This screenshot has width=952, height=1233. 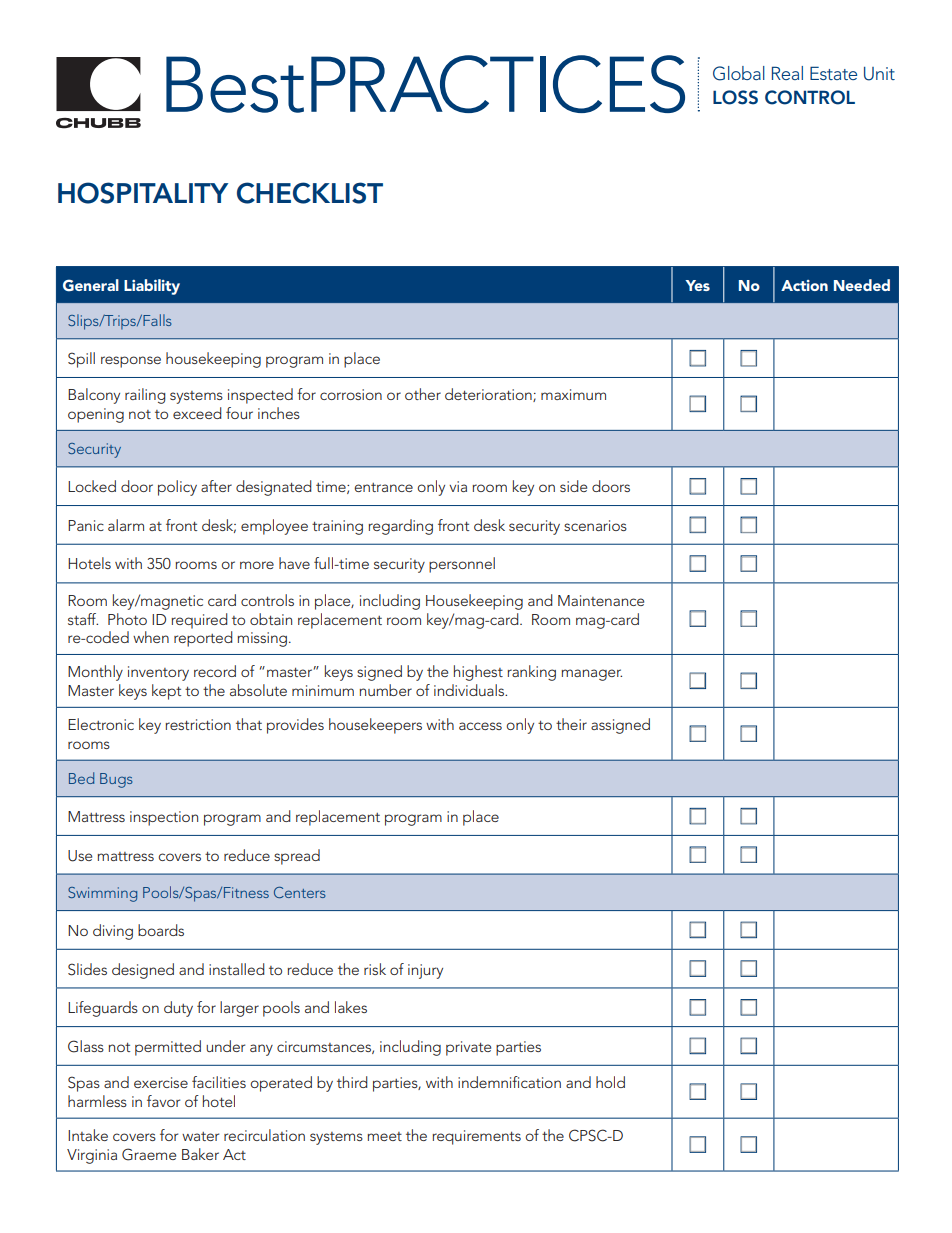 I want to click on HOSPITALITY, so click(x=143, y=193).
